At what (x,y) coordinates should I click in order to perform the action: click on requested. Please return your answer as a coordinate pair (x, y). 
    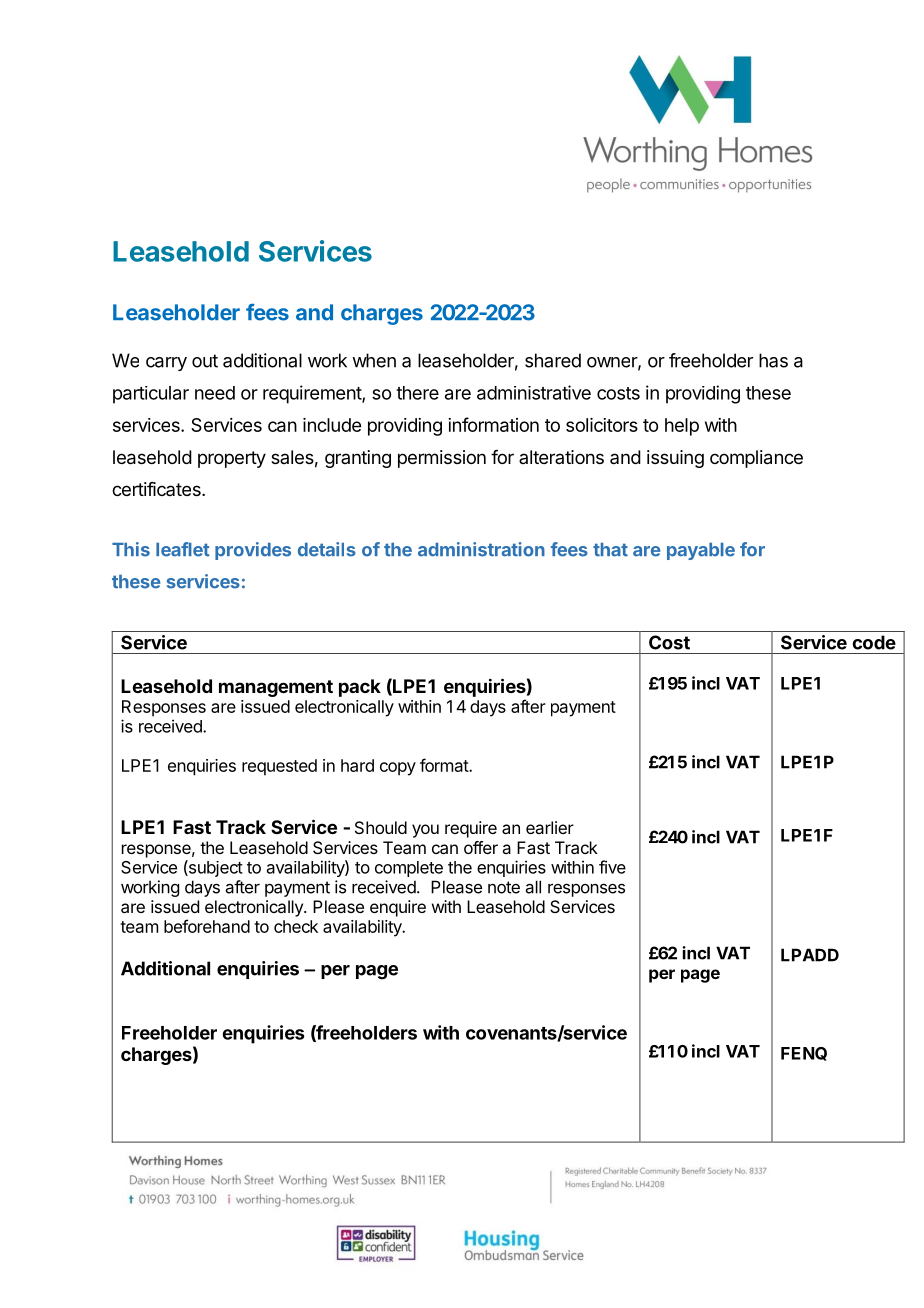
    Looking at the image, I should click on (279, 767).
